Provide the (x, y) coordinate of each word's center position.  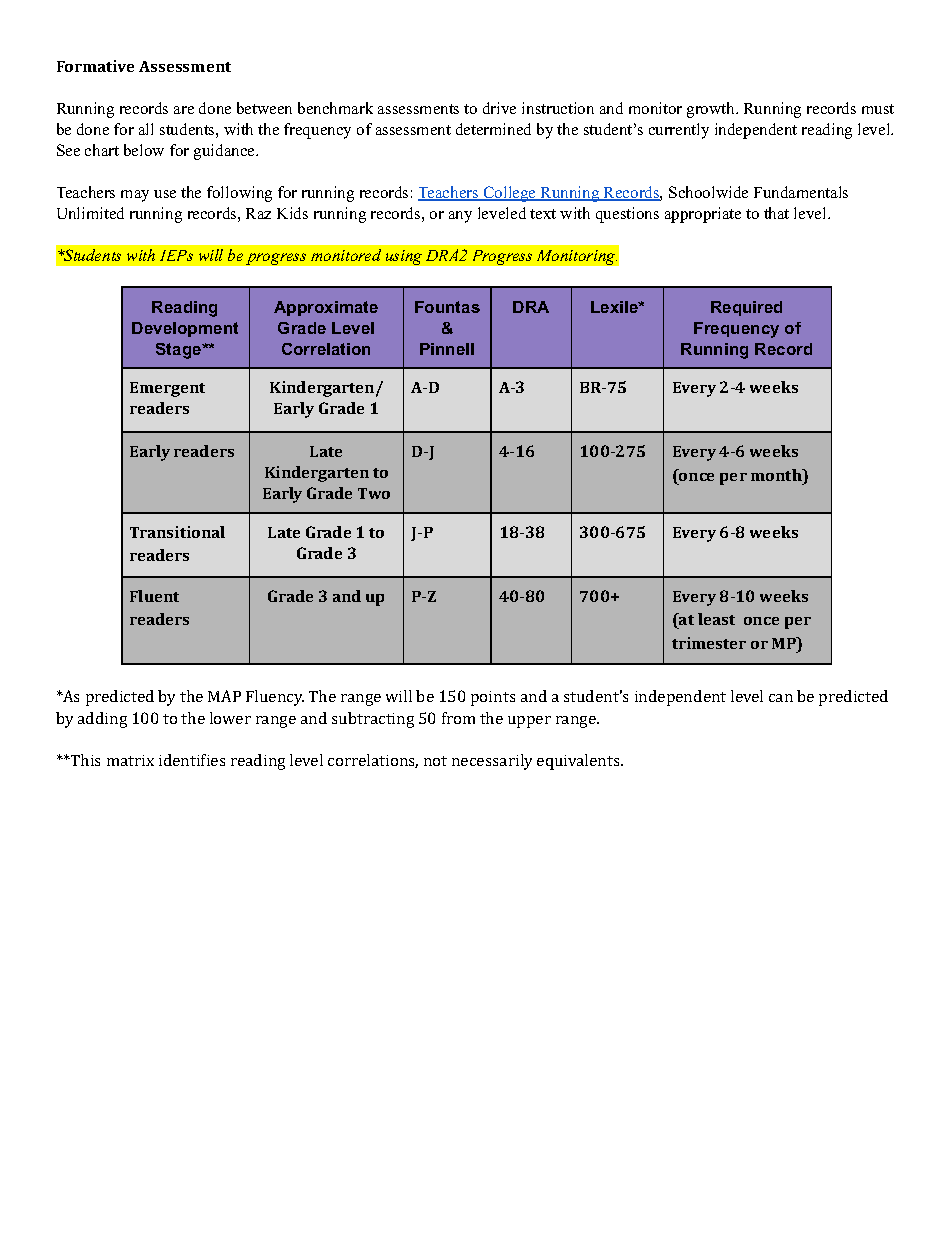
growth (712, 110)
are (184, 110)
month (777, 475)
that (776, 213)
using (404, 257)
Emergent (167, 389)
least (716, 619)
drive (499, 108)
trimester (709, 643)
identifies (192, 760)
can (781, 698)
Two (374, 493)
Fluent (154, 596)
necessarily (492, 762)
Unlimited (90, 213)
